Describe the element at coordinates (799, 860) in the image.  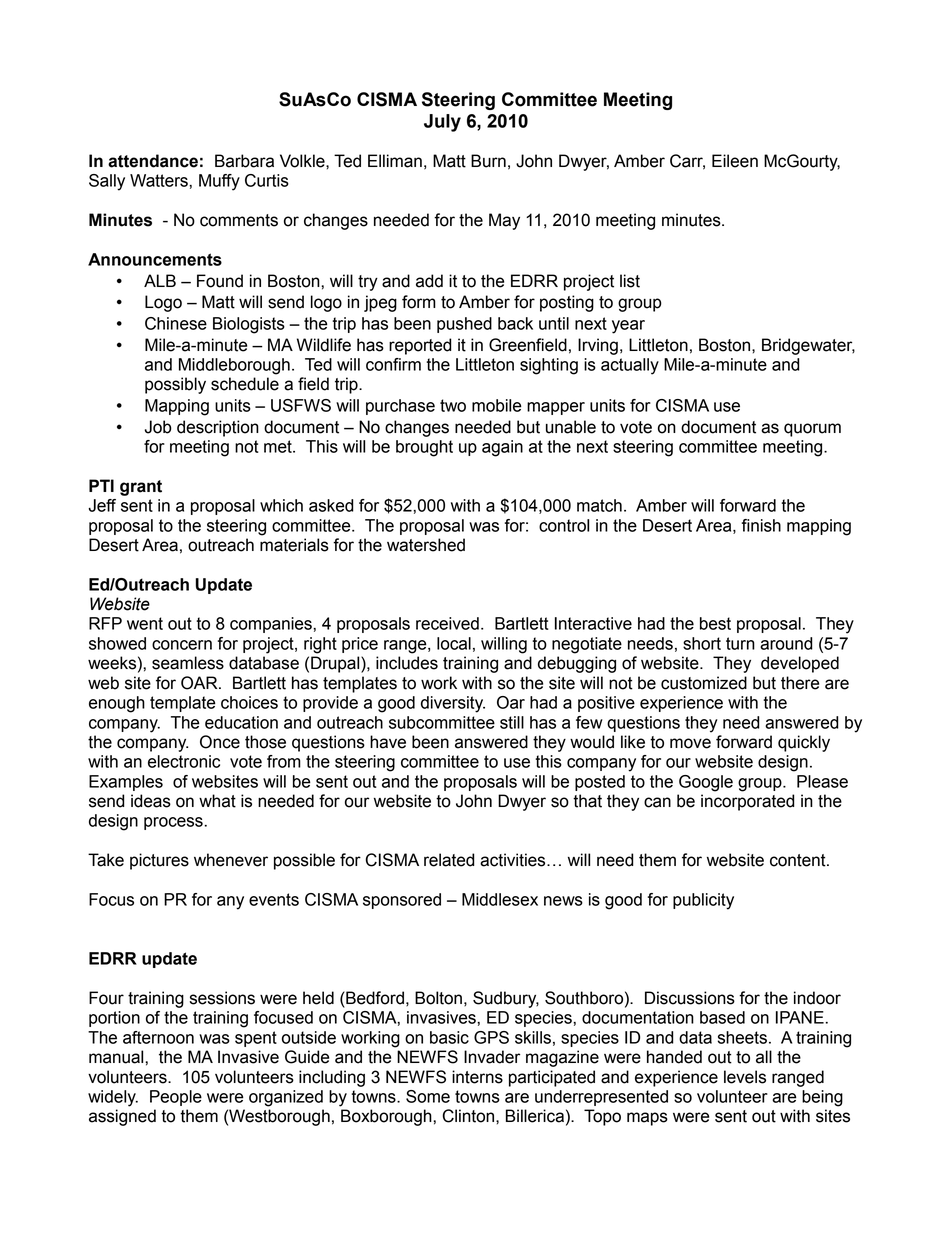
I see `content` at that location.
